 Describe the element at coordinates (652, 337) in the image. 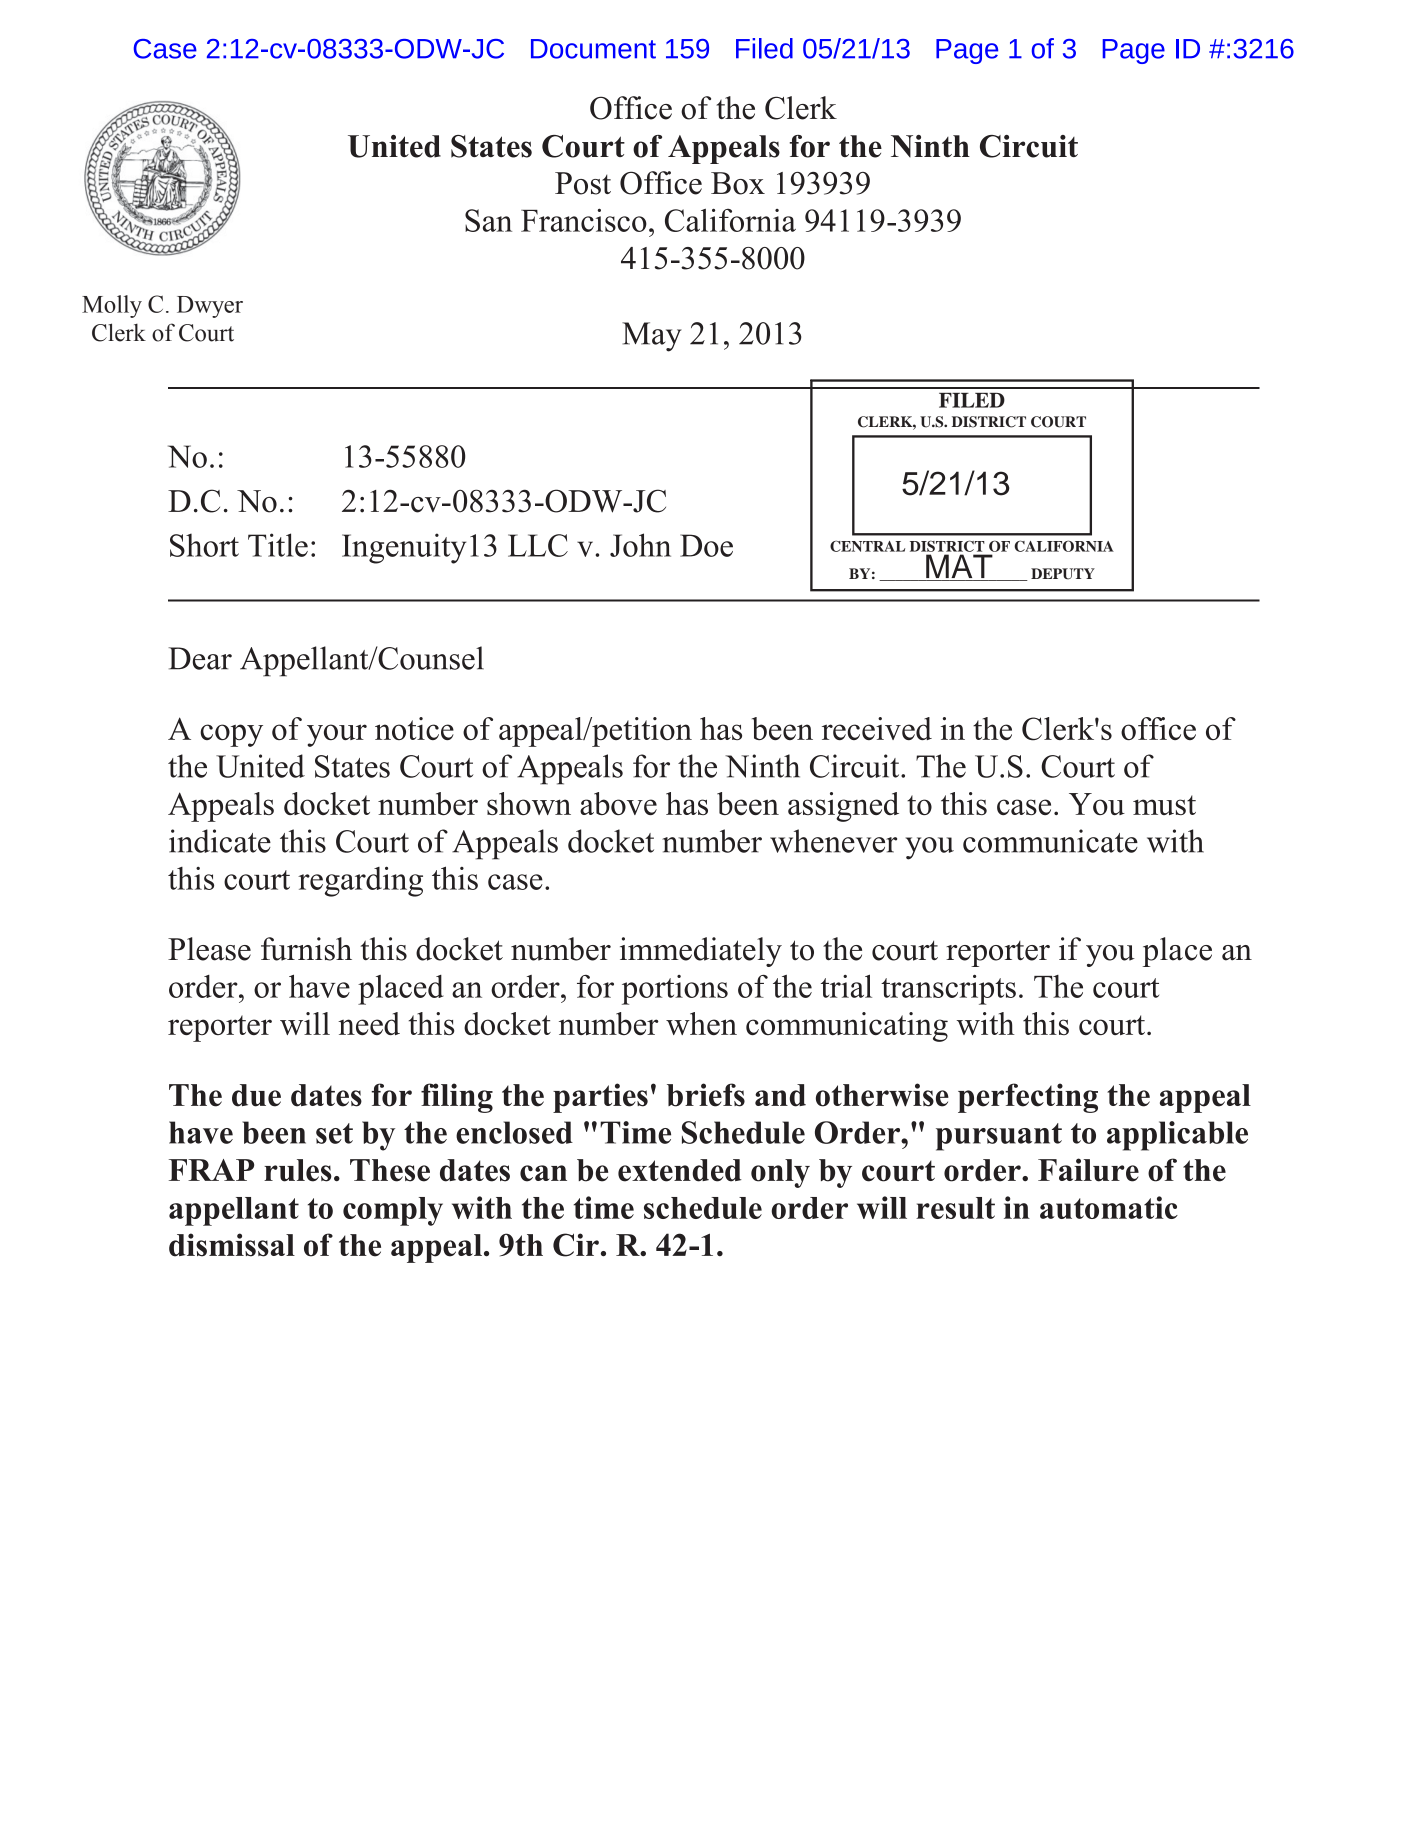

I see `May` at that location.
